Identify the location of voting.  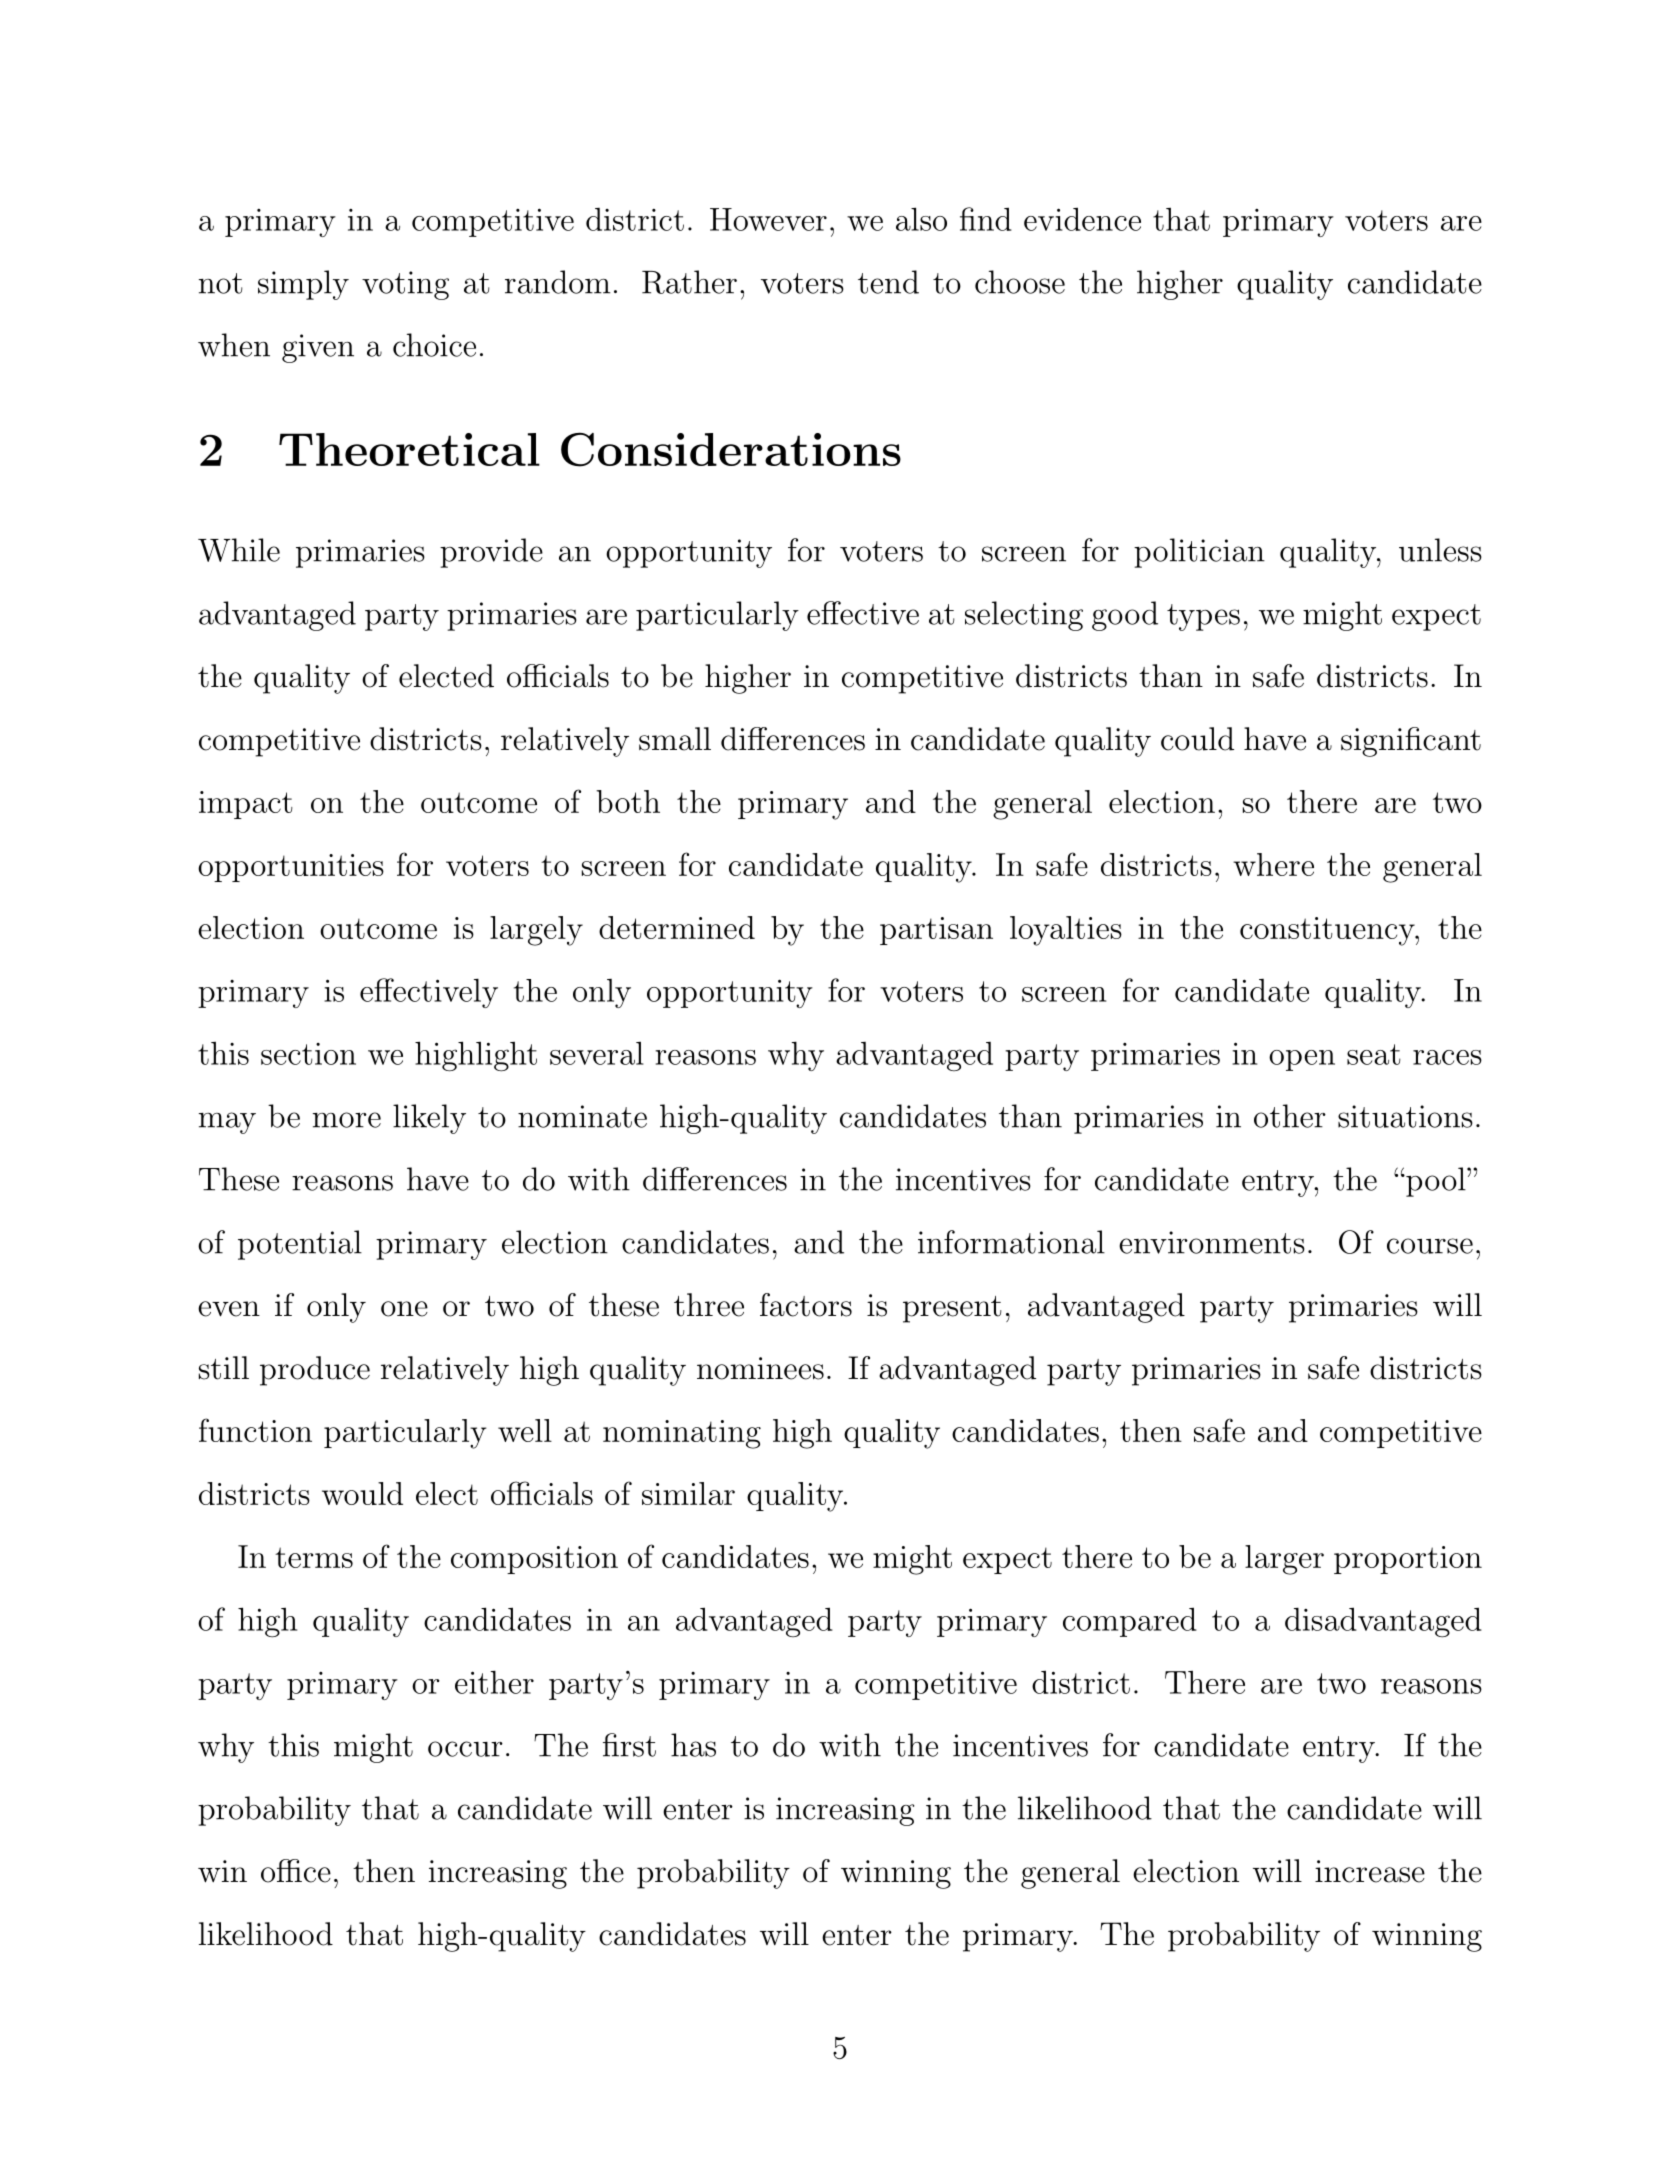
(405, 285).
